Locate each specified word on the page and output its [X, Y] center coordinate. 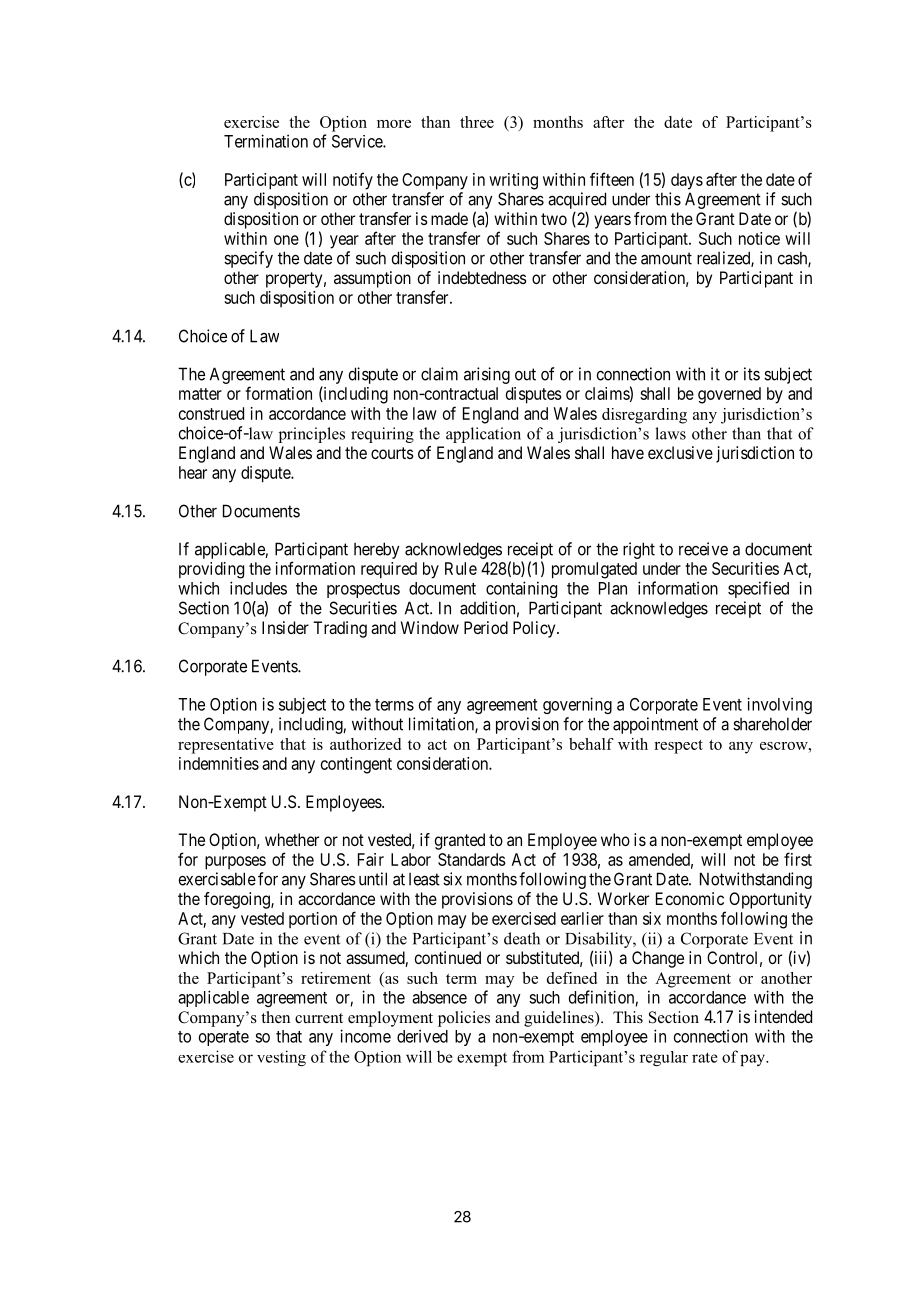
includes [258, 588]
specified [758, 589]
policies [464, 1019]
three [477, 122]
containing [521, 589]
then [275, 1017]
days [687, 181]
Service [358, 141]
